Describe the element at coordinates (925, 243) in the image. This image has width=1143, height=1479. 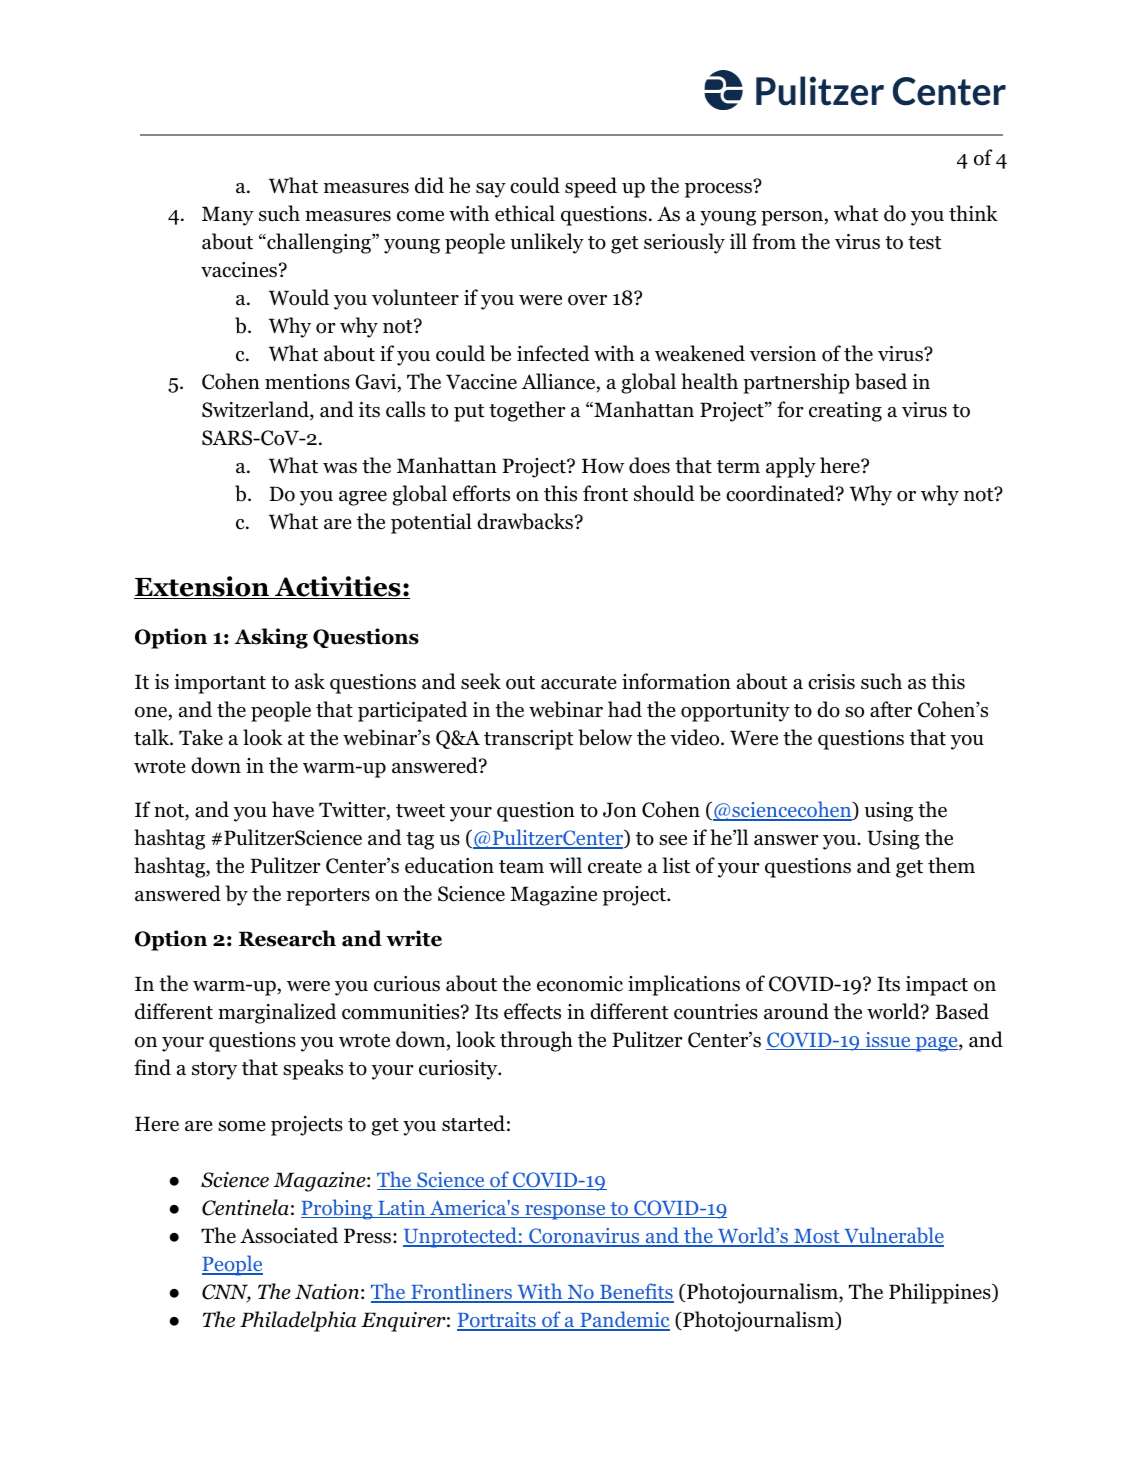
I see `test` at that location.
